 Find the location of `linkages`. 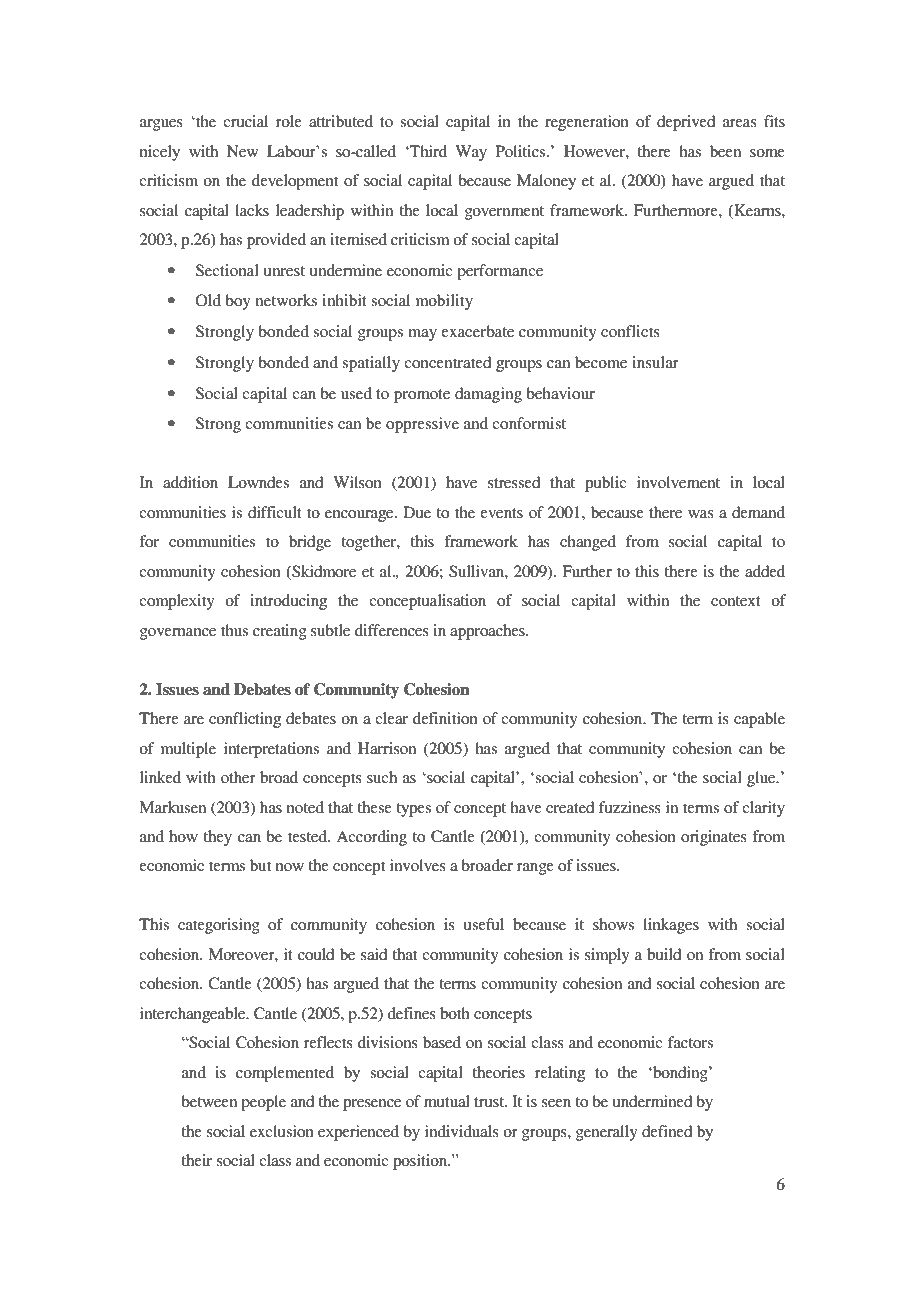

linkages is located at coordinates (671, 926).
